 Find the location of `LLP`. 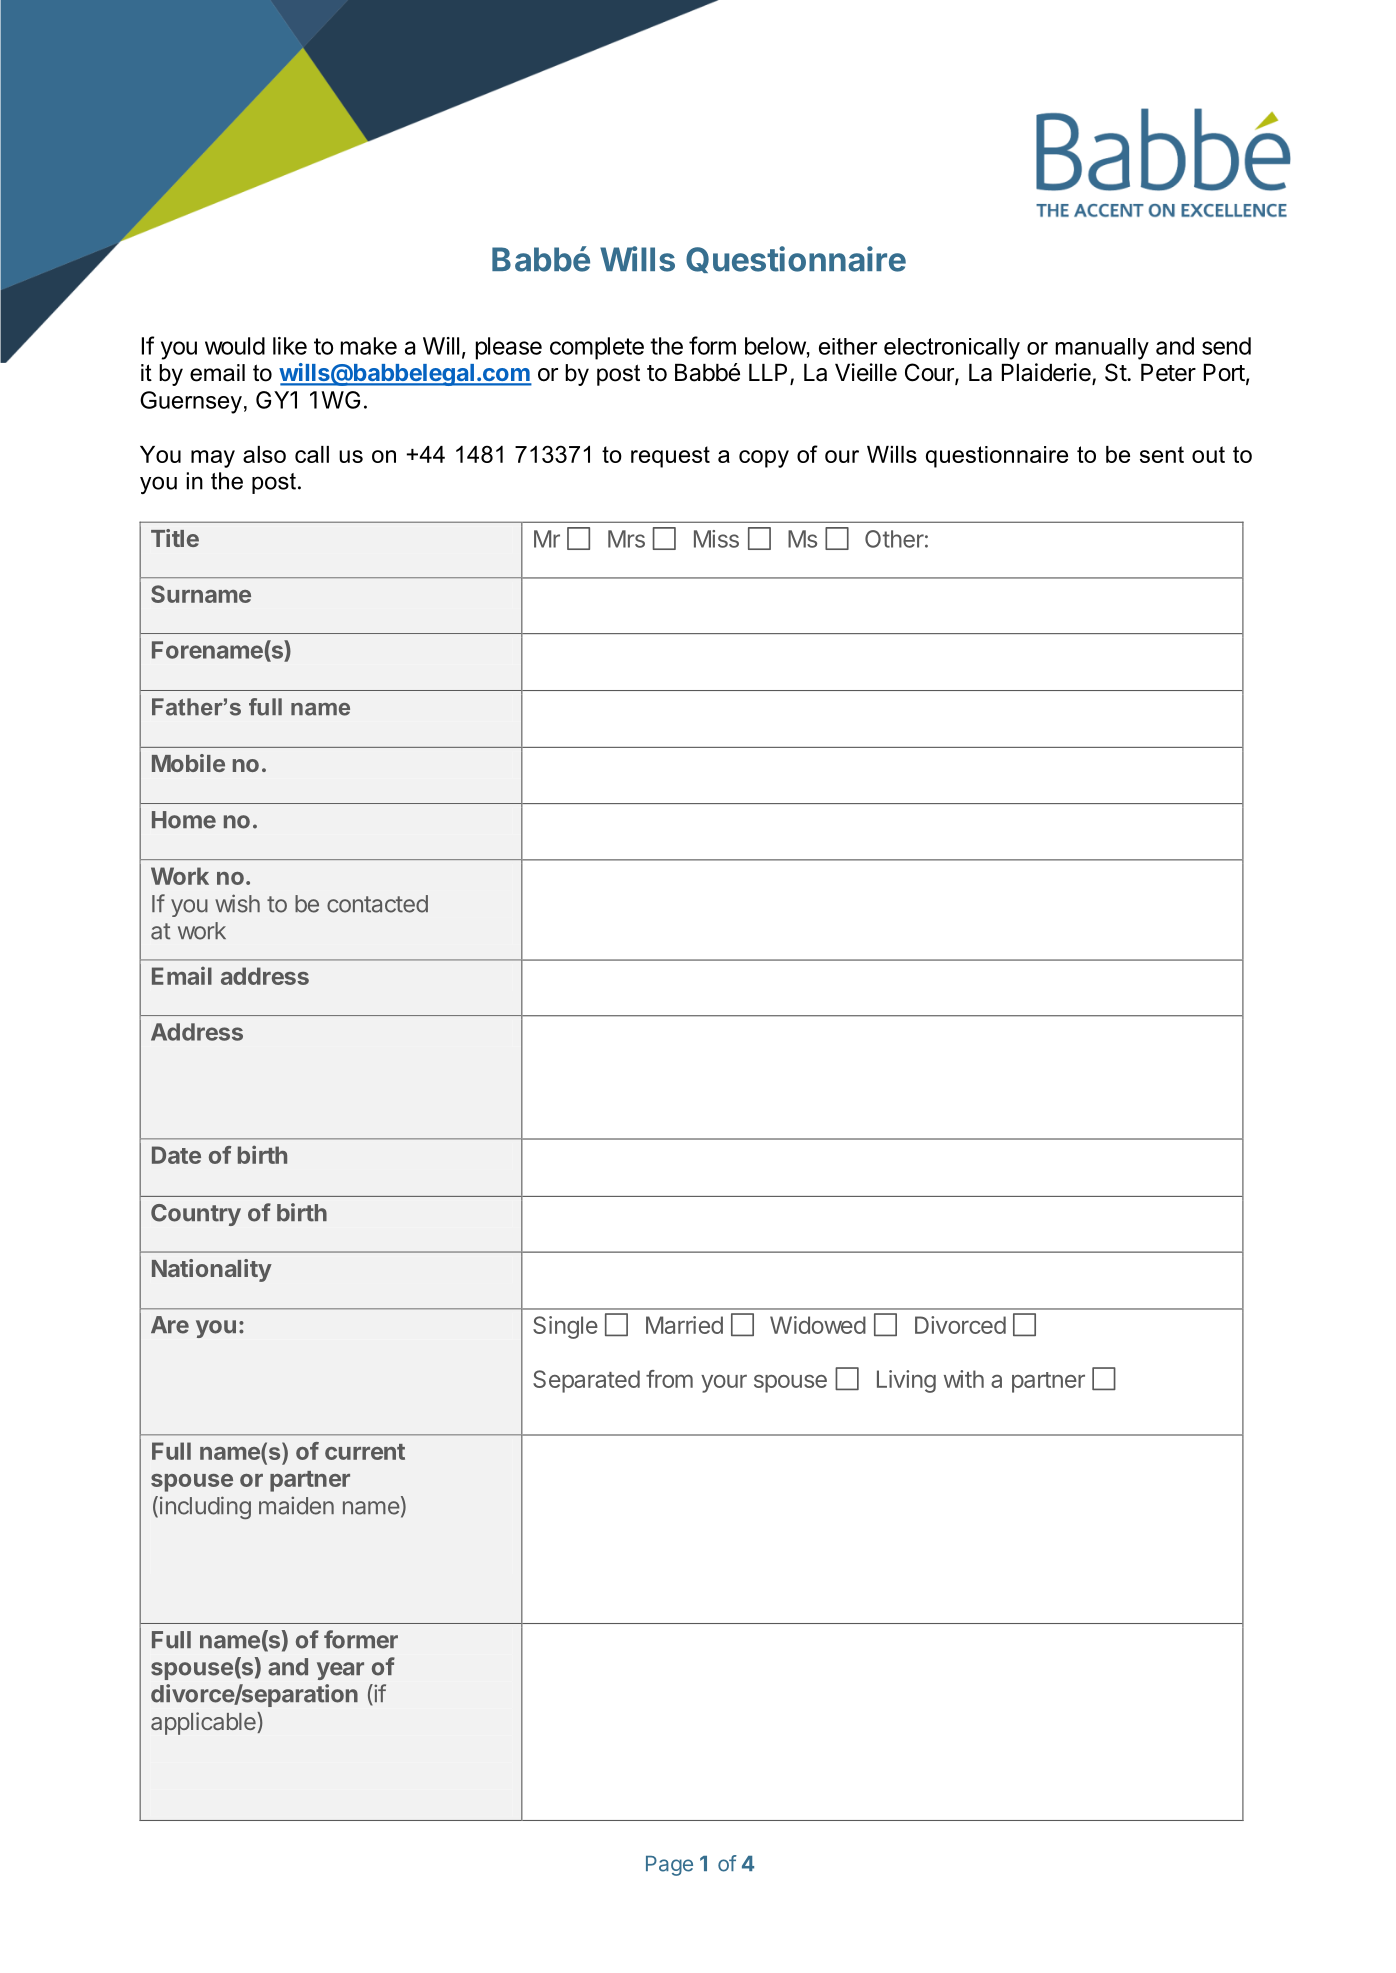

LLP is located at coordinates (768, 372).
